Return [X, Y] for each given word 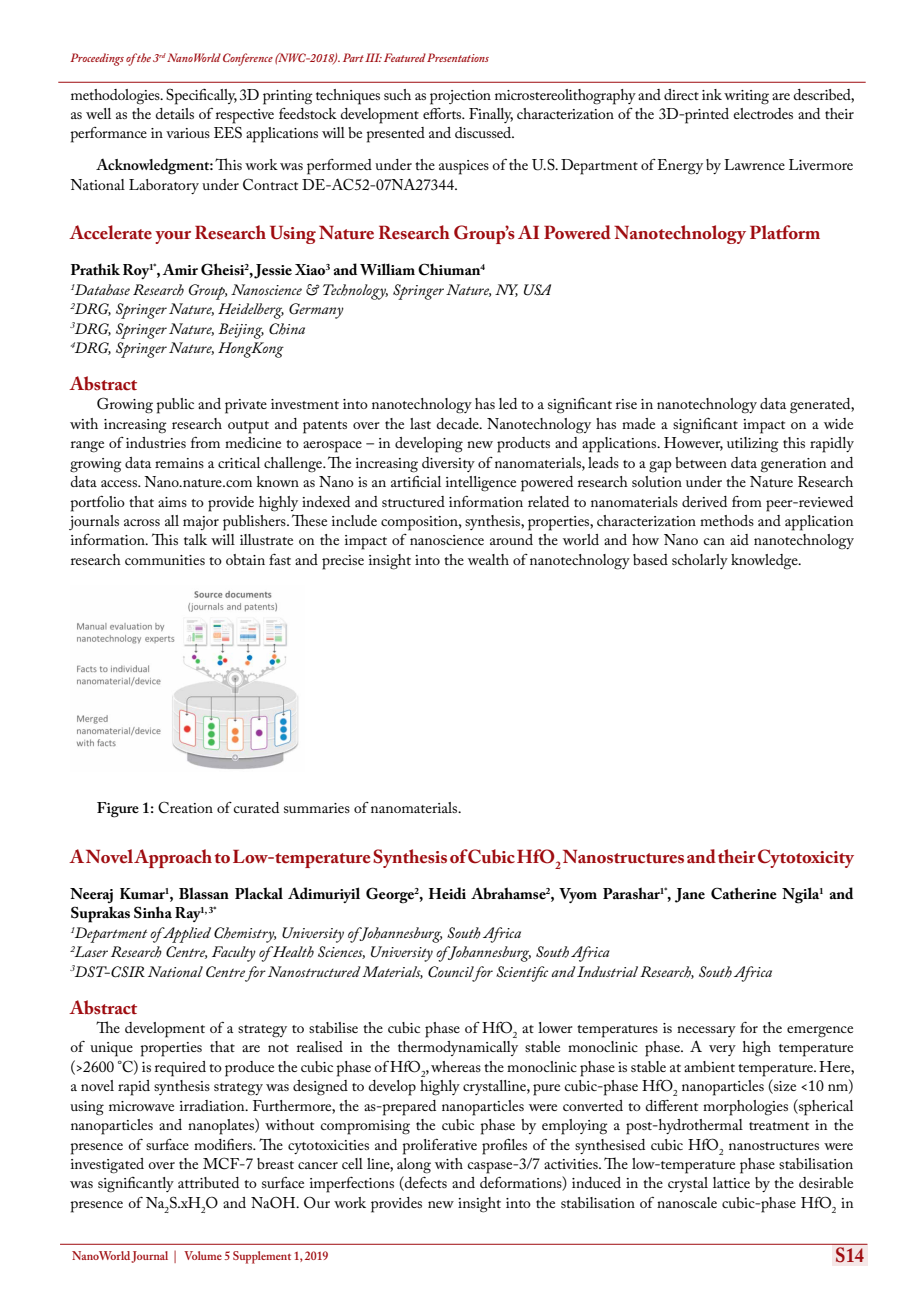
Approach [173, 858]
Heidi [447, 893]
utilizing [753, 445]
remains [179, 463]
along [414, 1166]
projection [460, 97]
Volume [203, 1255]
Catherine [744, 893]
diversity [448, 464]
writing [746, 97]
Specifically [201, 96]
